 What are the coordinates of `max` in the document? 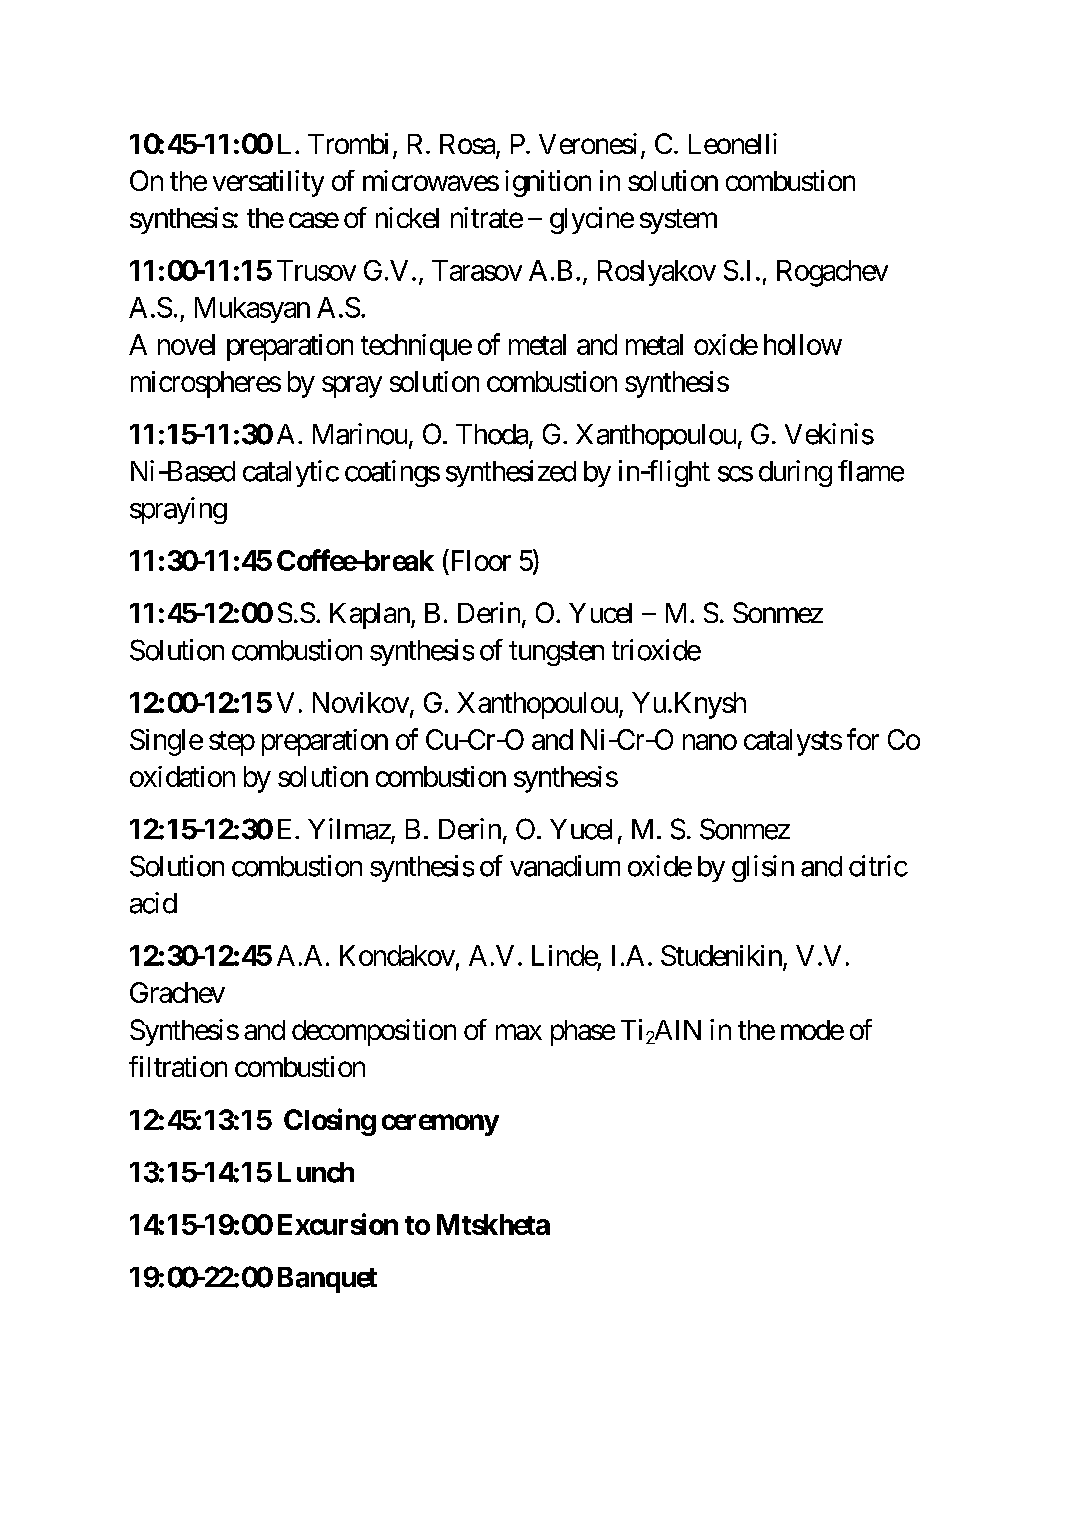 It's located at (519, 1032).
